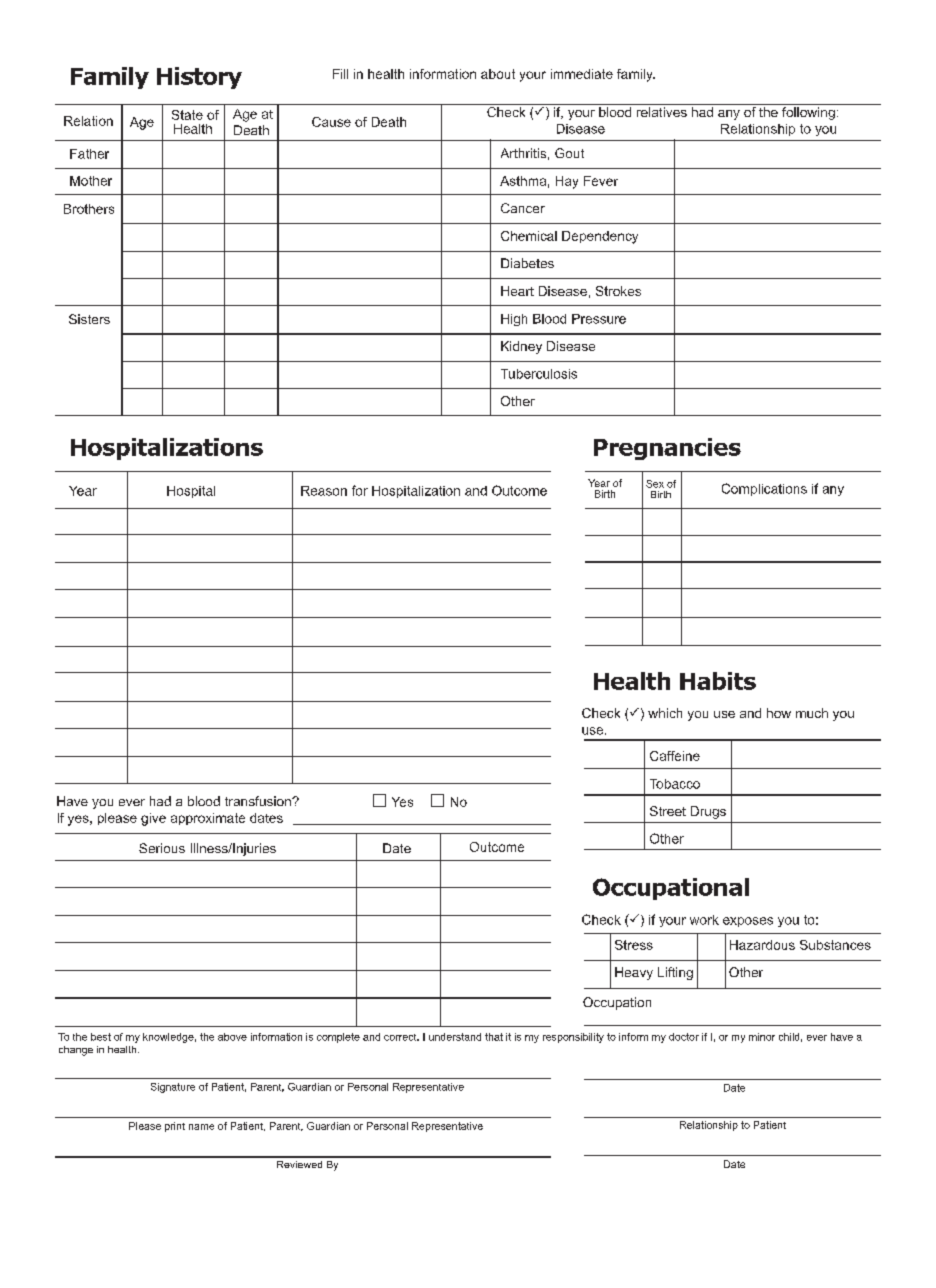 Image resolution: width=936 pixels, height=1288 pixels. What do you see at coordinates (324, 491) in the screenshot?
I see `Reason` at bounding box center [324, 491].
